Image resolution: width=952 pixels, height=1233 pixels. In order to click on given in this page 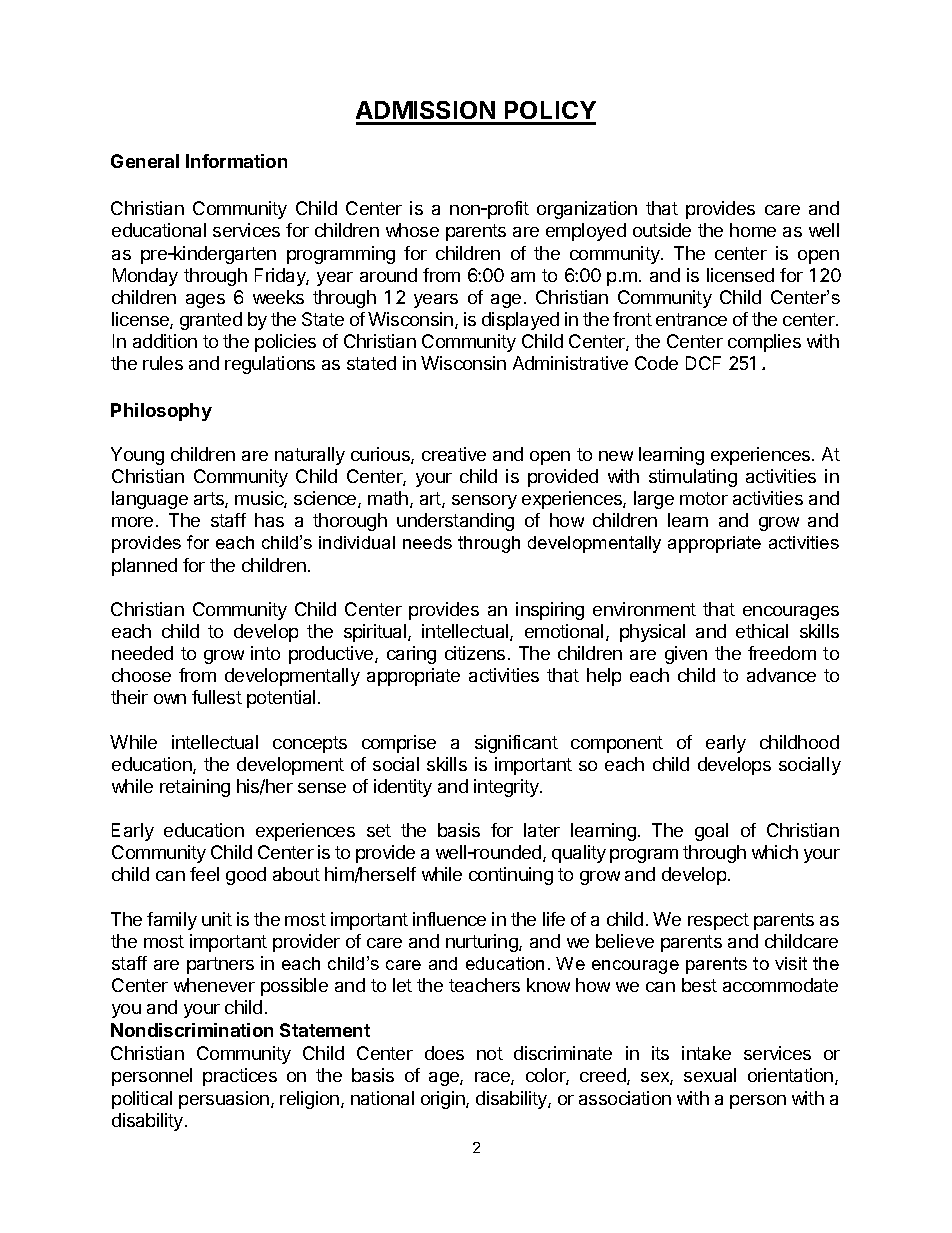, I will do `click(686, 655)`.
